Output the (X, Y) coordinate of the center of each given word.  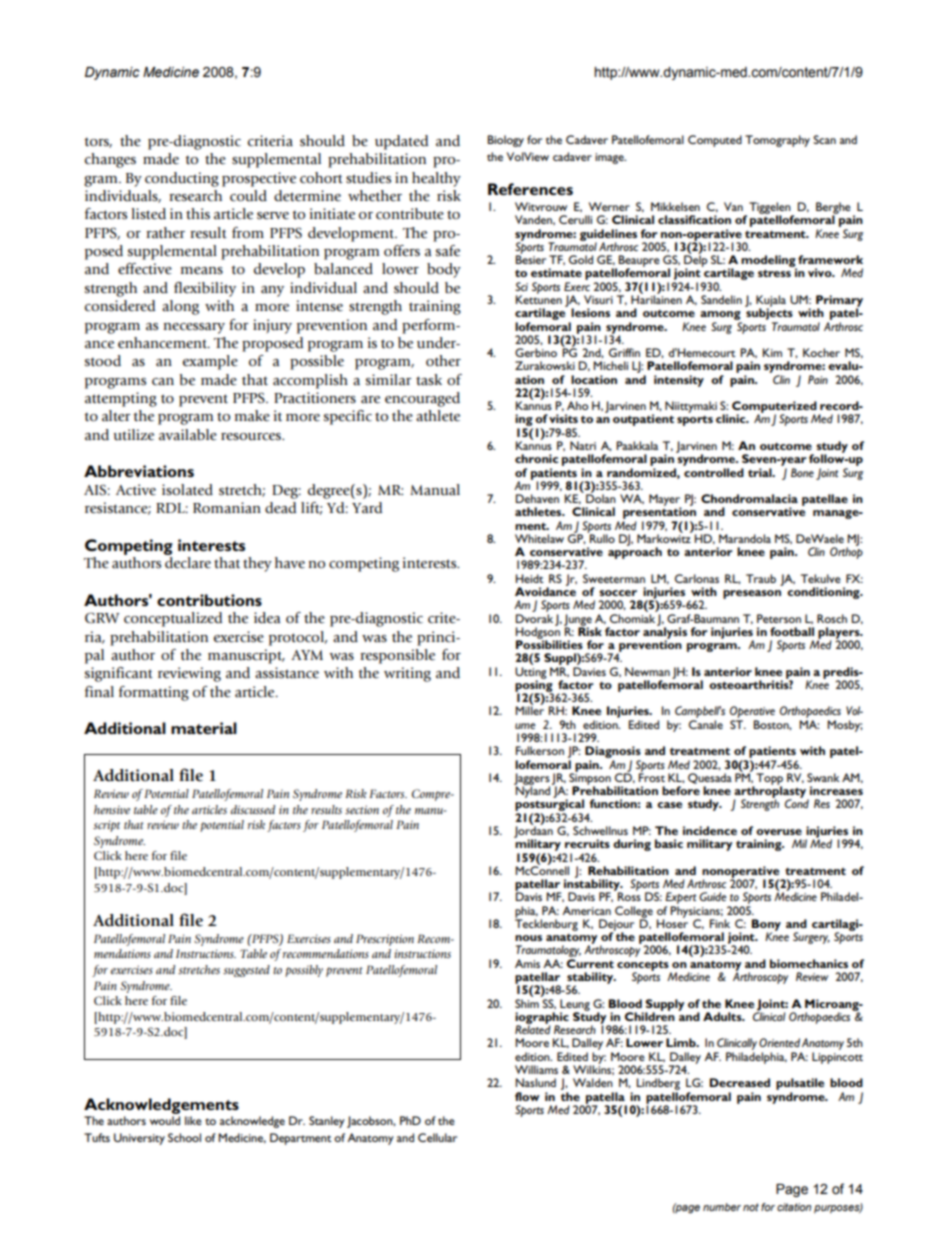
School (184, 1137)
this (198, 213)
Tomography (777, 141)
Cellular (437, 1137)
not (751, 1207)
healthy (436, 179)
